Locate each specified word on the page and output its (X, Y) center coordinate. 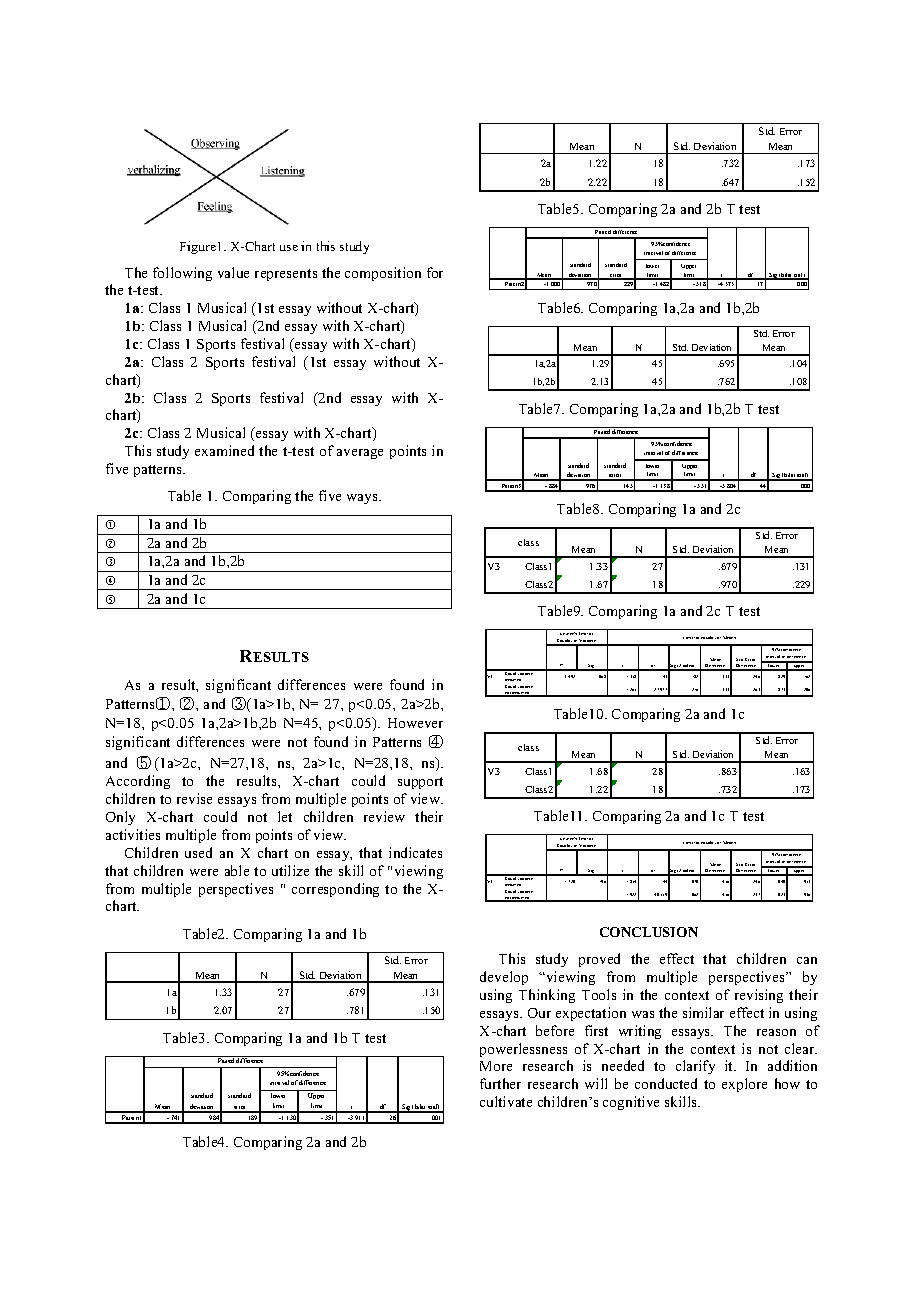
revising (759, 996)
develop (504, 978)
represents (286, 275)
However (415, 723)
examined (224, 450)
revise (194, 798)
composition (383, 274)
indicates (415, 852)
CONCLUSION (649, 932)
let (285, 816)
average (360, 454)
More (496, 1066)
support (420, 783)
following (182, 274)
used (198, 852)
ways (363, 499)
